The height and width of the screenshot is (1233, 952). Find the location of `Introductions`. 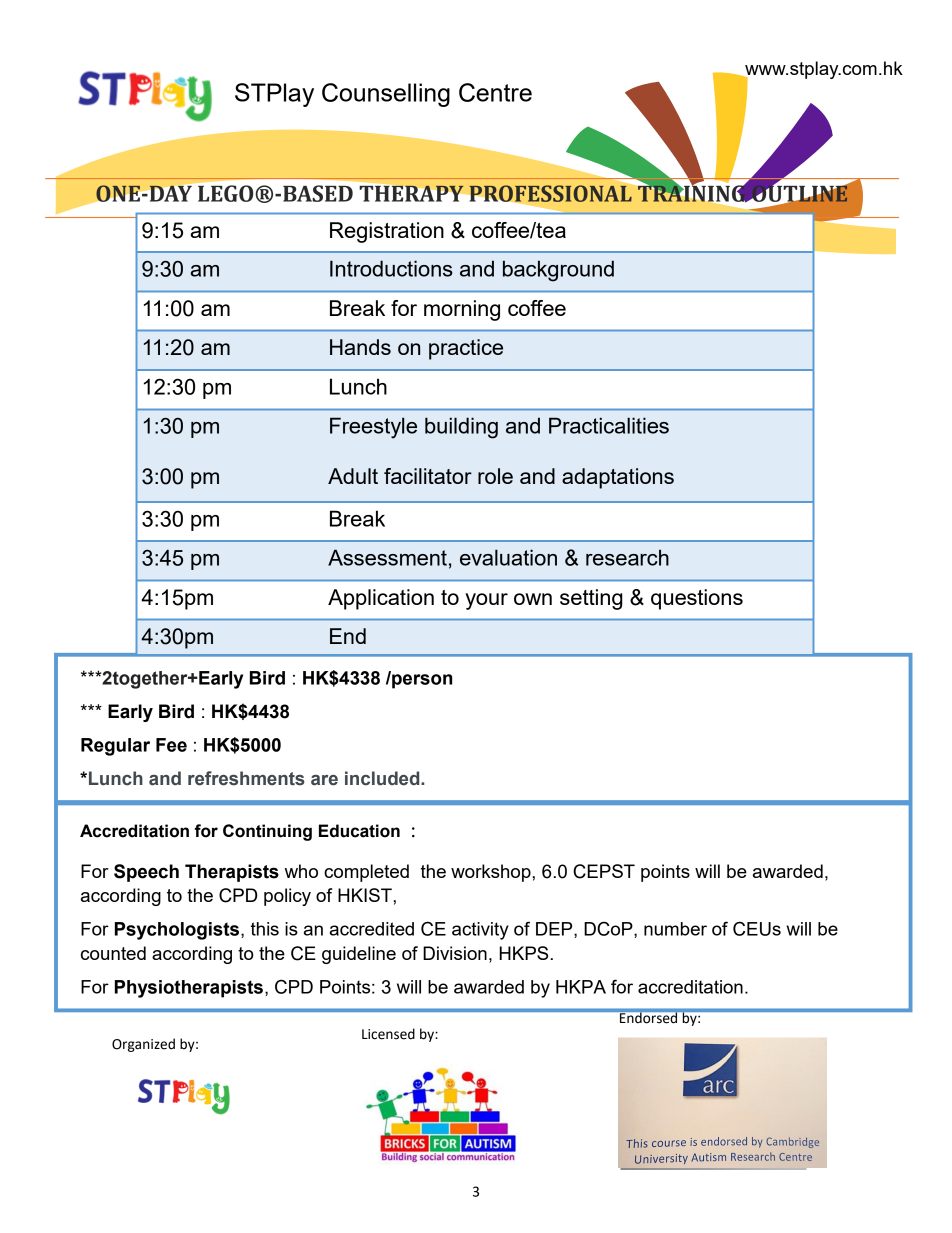

Introductions is located at coordinates (391, 268).
